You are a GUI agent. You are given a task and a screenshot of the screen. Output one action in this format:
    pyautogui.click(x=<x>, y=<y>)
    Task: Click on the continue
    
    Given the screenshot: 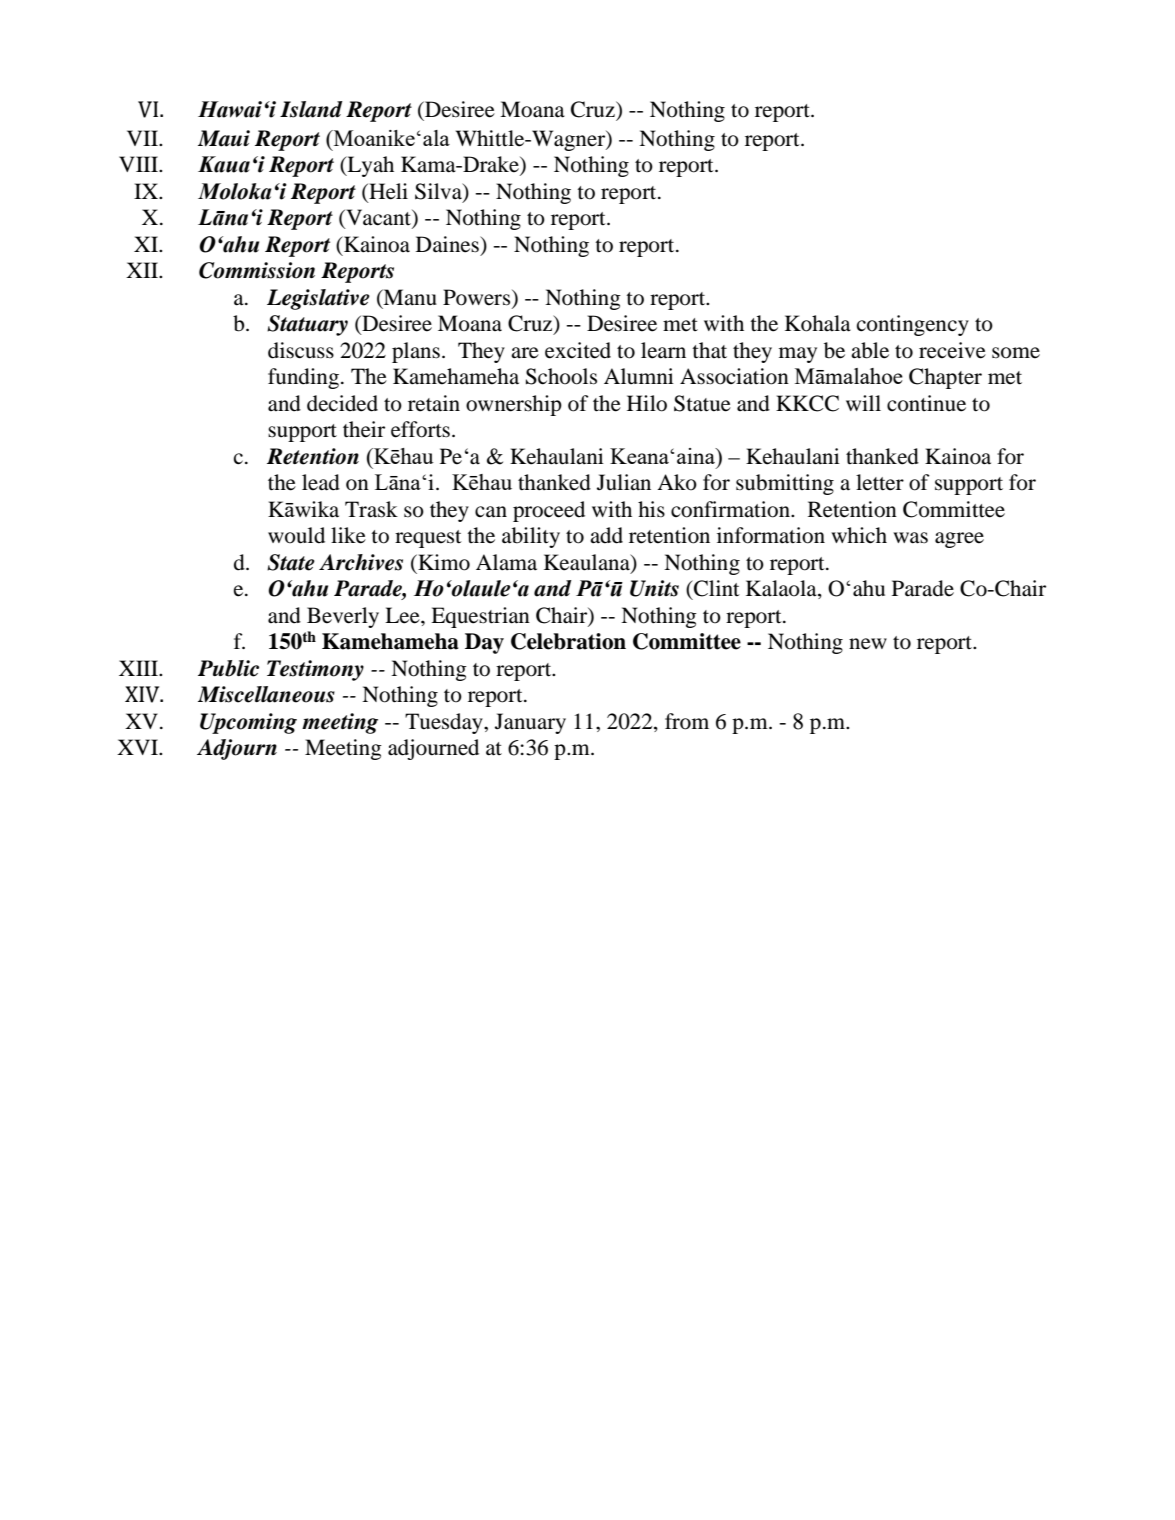 What is the action you would take?
    pyautogui.click(x=926, y=403)
